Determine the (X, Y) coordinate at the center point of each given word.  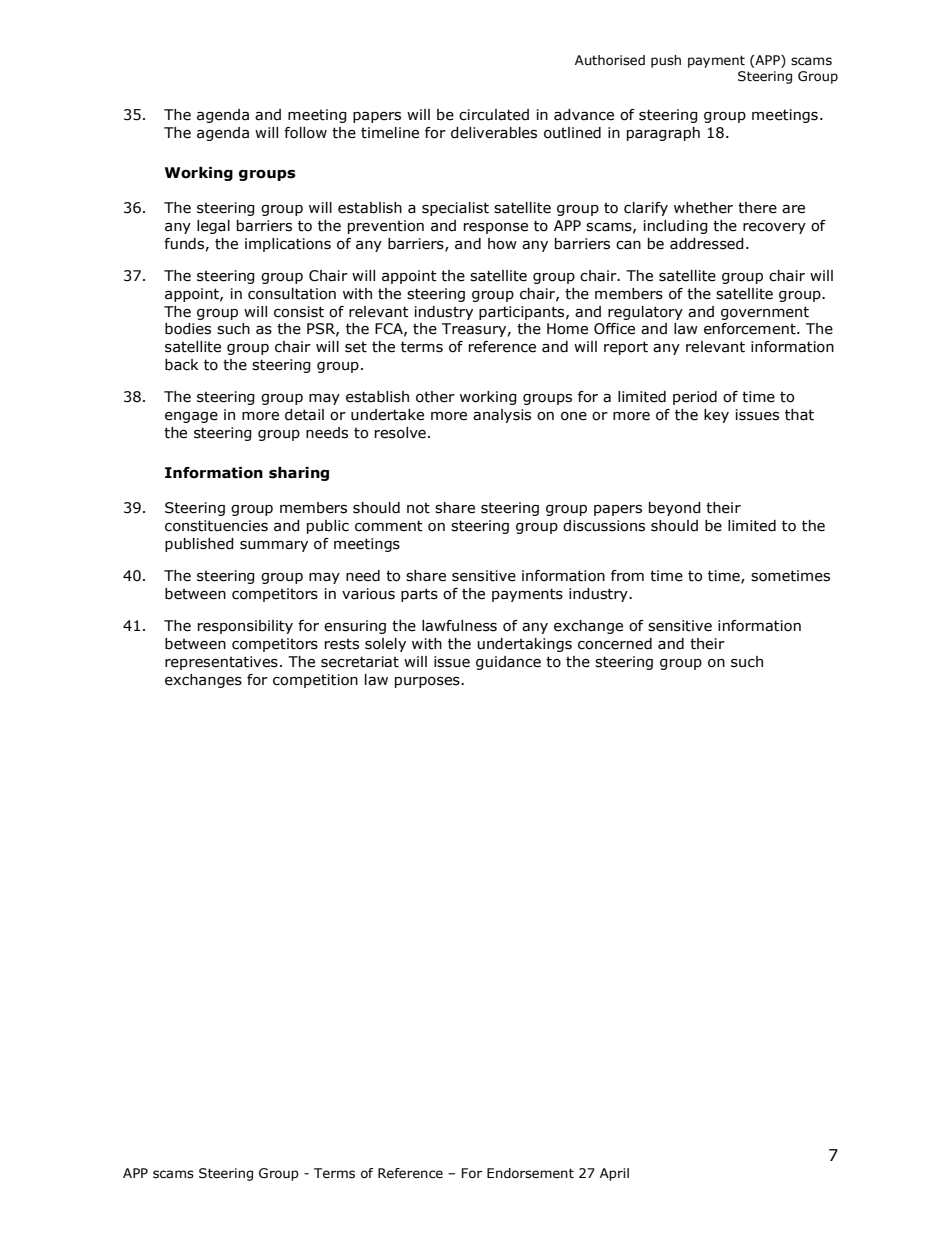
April (614, 1174)
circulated (494, 115)
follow (305, 133)
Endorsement (530, 1173)
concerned (615, 644)
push (666, 61)
